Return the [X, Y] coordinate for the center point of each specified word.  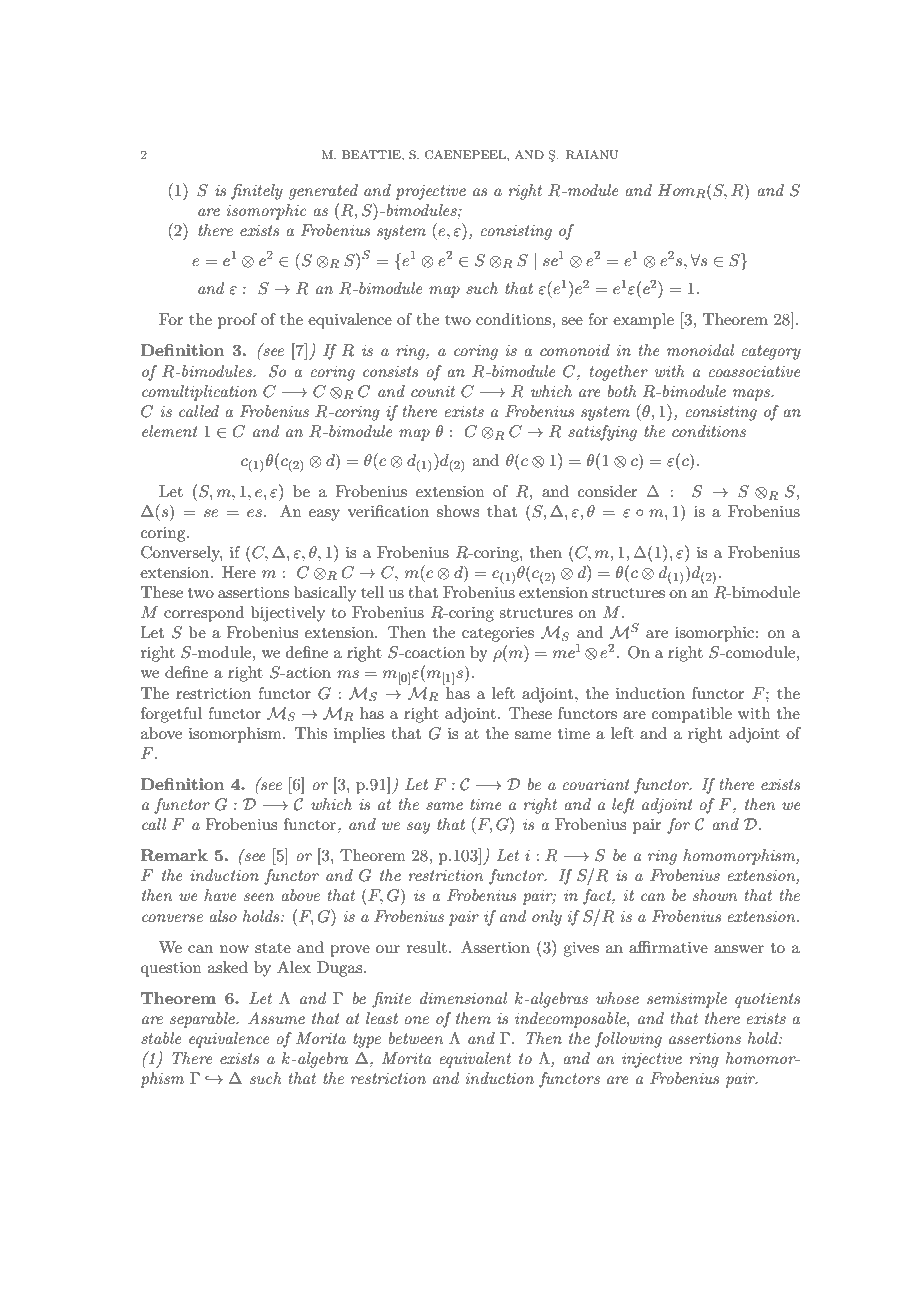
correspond [204, 614]
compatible [692, 715]
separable [203, 1020]
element [170, 431]
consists [390, 371]
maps [752, 395]
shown [715, 895]
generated [323, 192]
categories [498, 634]
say [418, 828]
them [473, 1018]
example [643, 321]
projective [431, 192]
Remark [174, 855]
